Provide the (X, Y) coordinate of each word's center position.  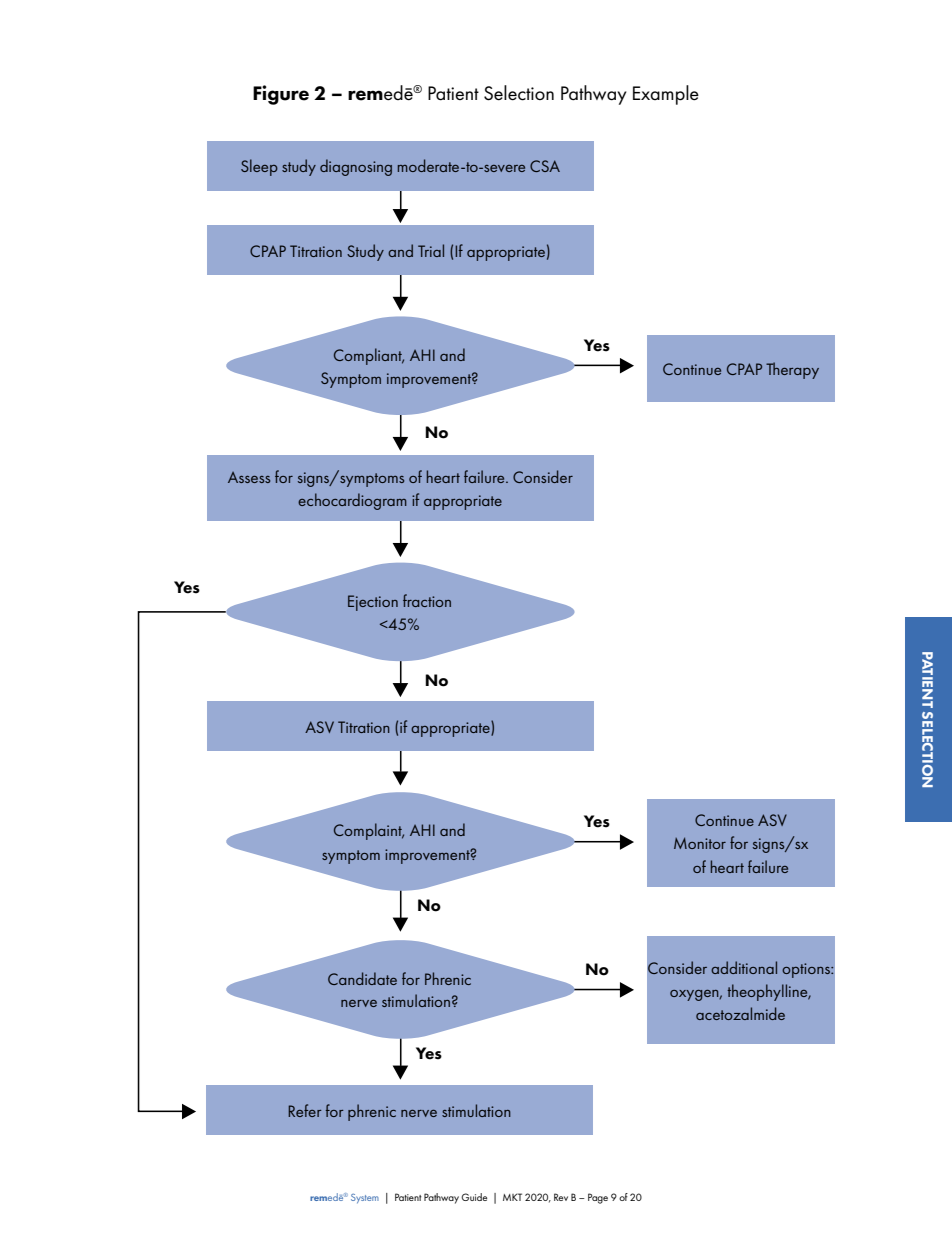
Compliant (369, 356)
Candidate (362, 978)
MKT (512, 1197)
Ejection (373, 603)
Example (666, 95)
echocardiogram (352, 501)
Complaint (369, 831)
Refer (305, 1110)
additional (744, 967)
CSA (545, 166)
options (807, 970)
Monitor (700, 843)
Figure (281, 95)
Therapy (792, 370)
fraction (427, 600)
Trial (431, 250)
